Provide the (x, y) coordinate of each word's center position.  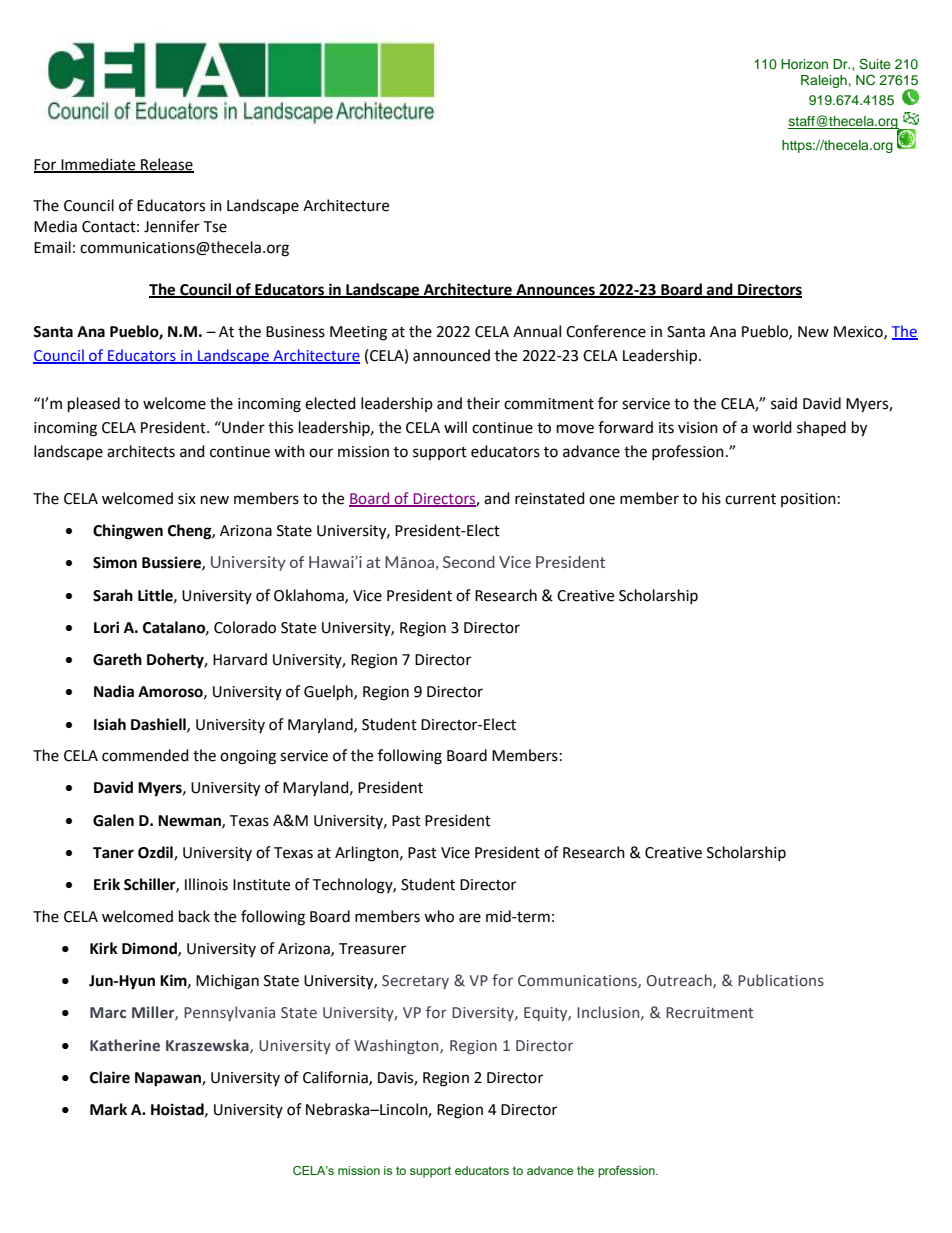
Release (166, 165)
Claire (110, 1077)
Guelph (329, 693)
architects (141, 451)
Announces (555, 291)
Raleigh (824, 81)
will (455, 427)
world (772, 427)
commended (145, 755)
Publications (781, 980)
